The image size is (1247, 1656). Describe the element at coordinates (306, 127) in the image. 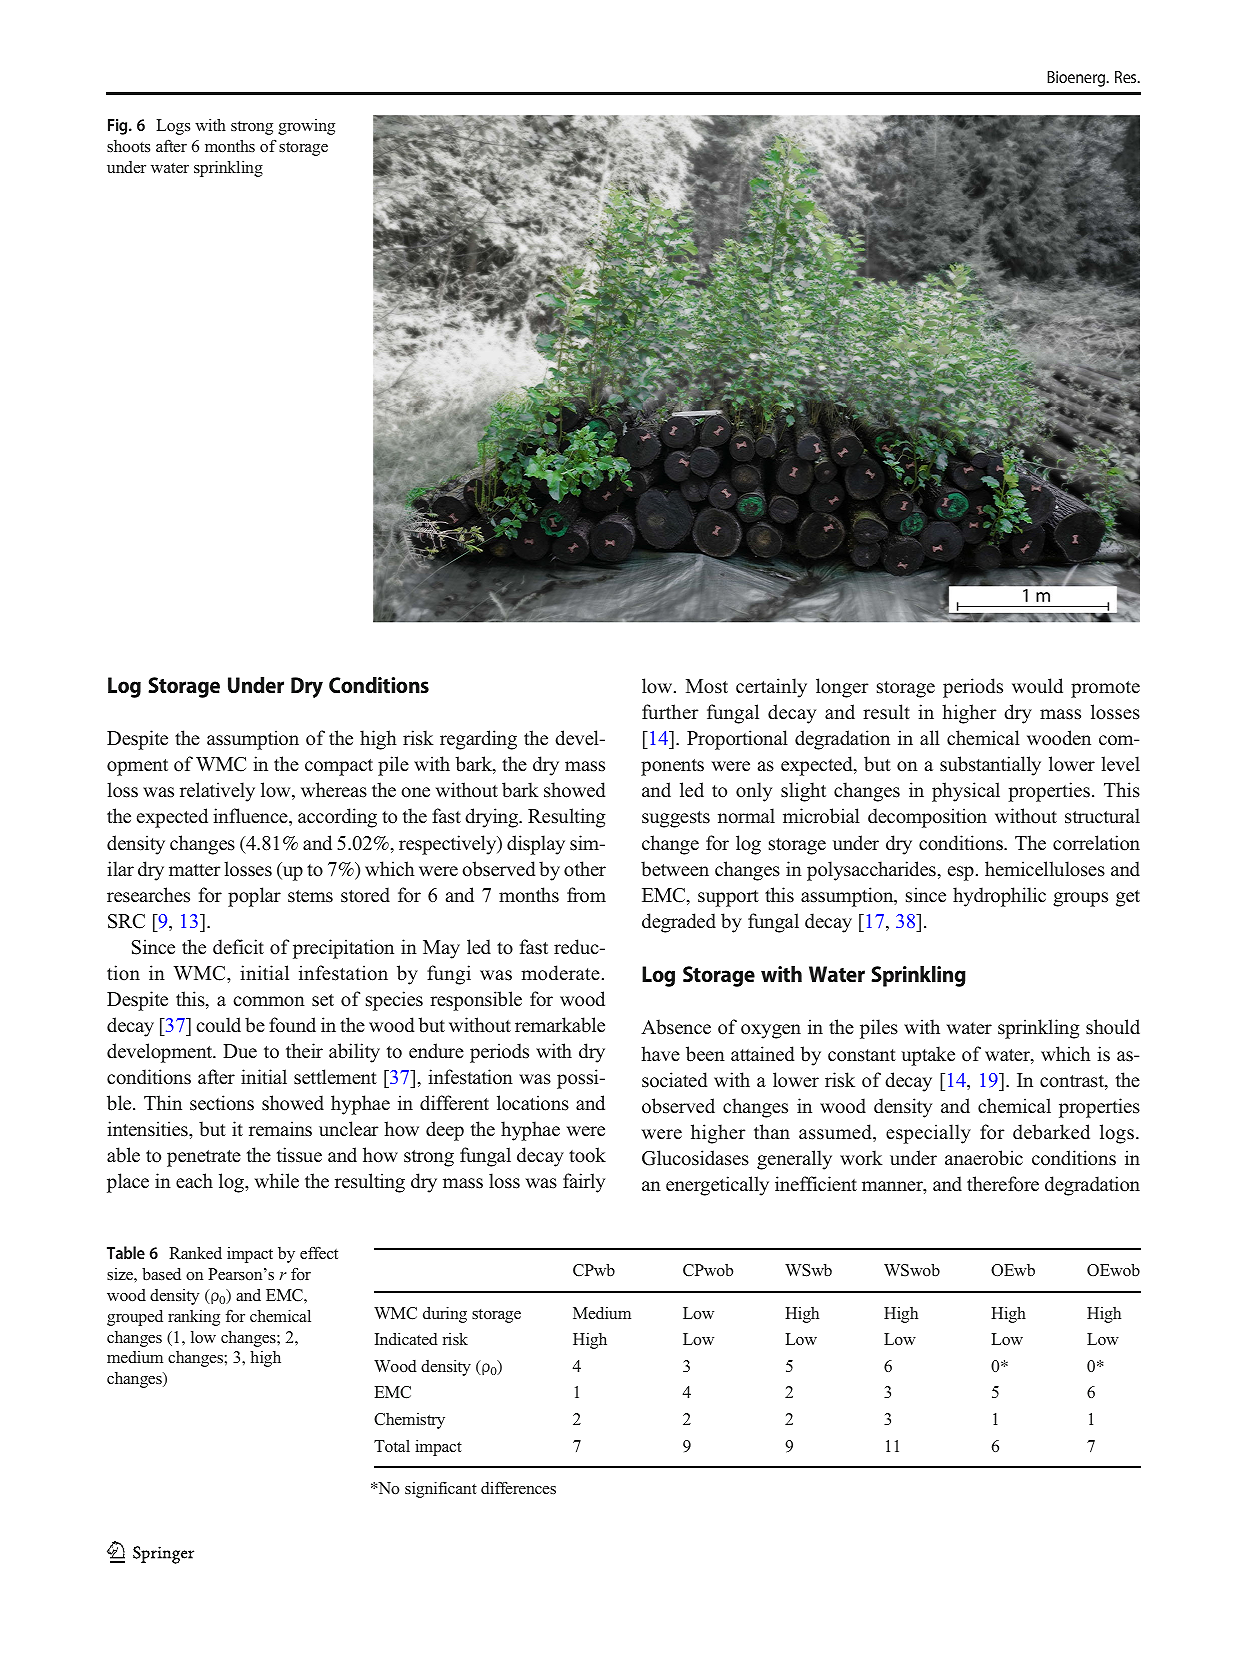

I see `growing` at that location.
